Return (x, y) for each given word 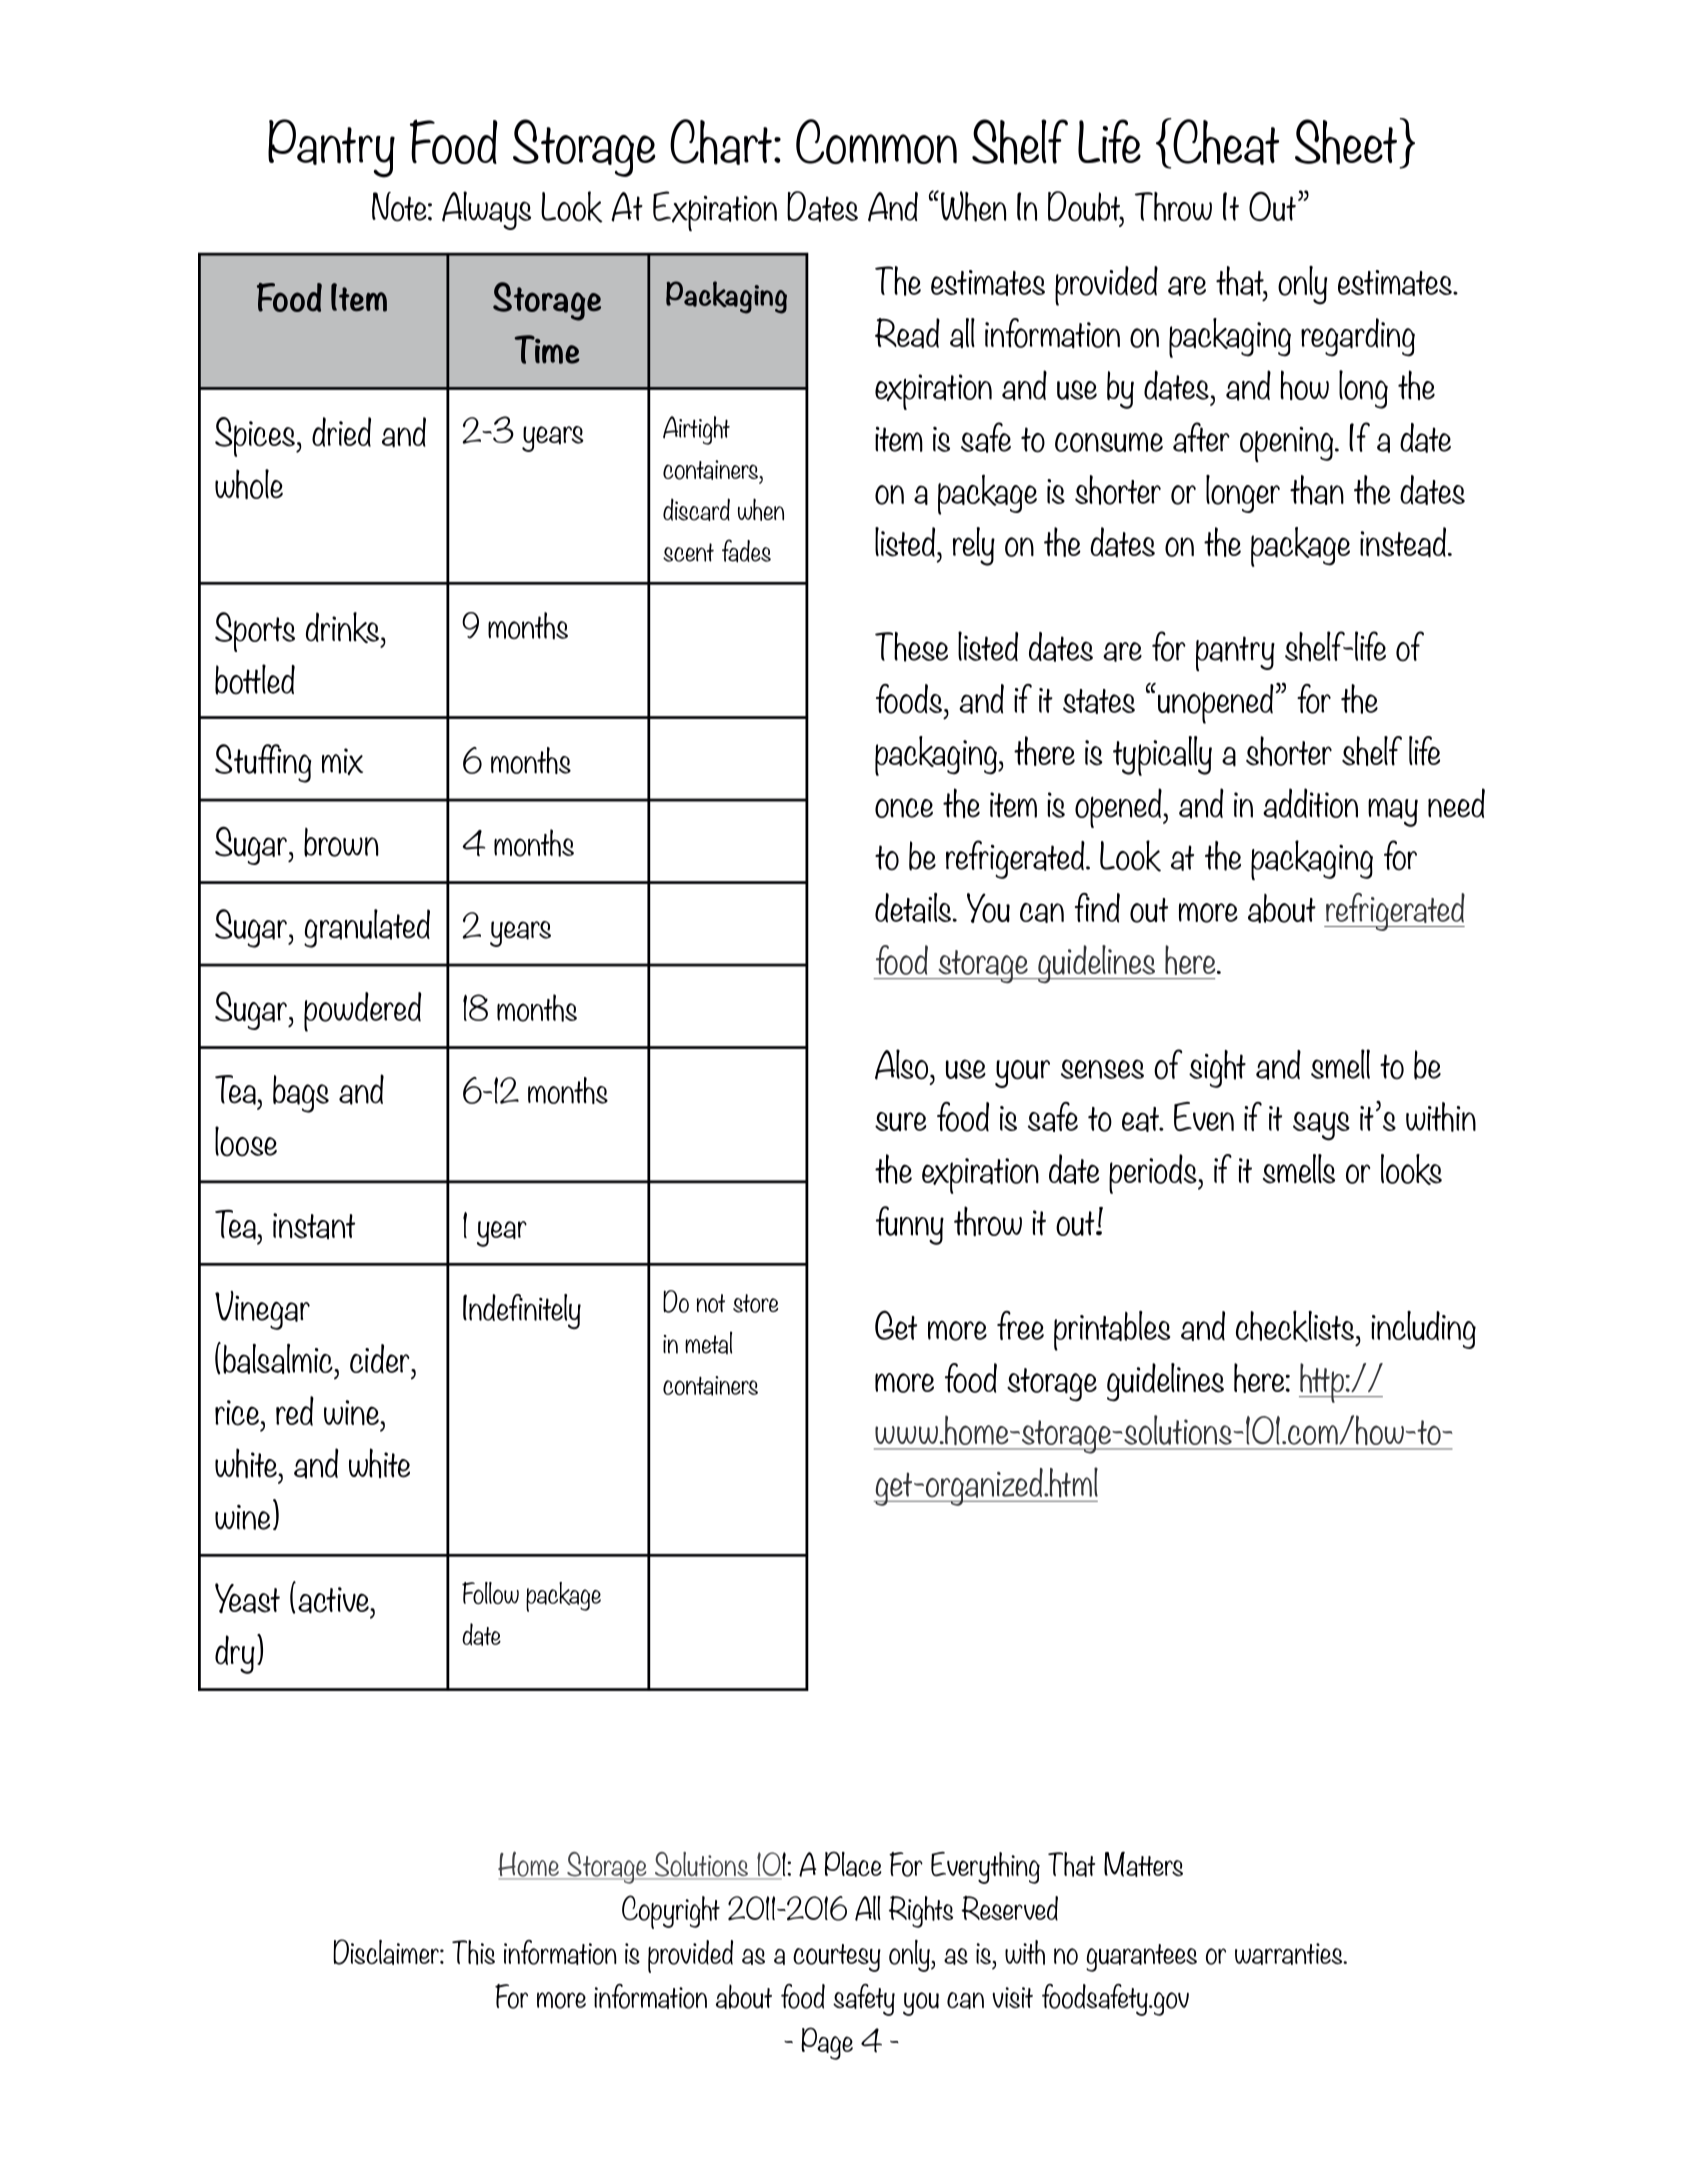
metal (708, 1343)
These (911, 647)
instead (1404, 542)
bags (301, 1094)
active (334, 1600)
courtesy (837, 1958)
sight (1217, 1069)
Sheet (1346, 142)
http (1322, 1383)
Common (876, 141)
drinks (342, 627)
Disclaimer (387, 1952)
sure (900, 1121)
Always (486, 210)
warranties (1290, 1954)
